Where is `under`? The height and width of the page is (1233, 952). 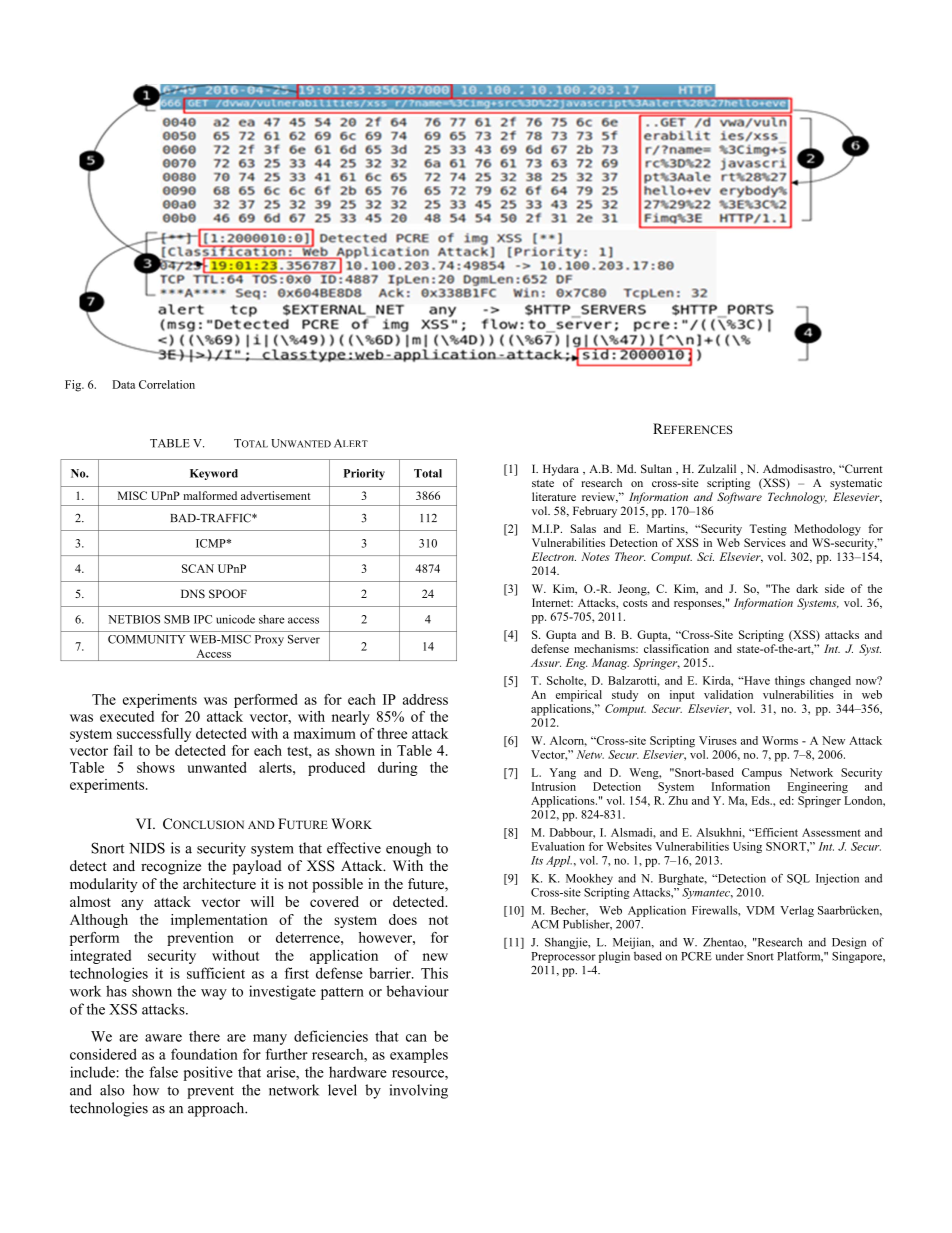
under is located at coordinates (729, 956).
